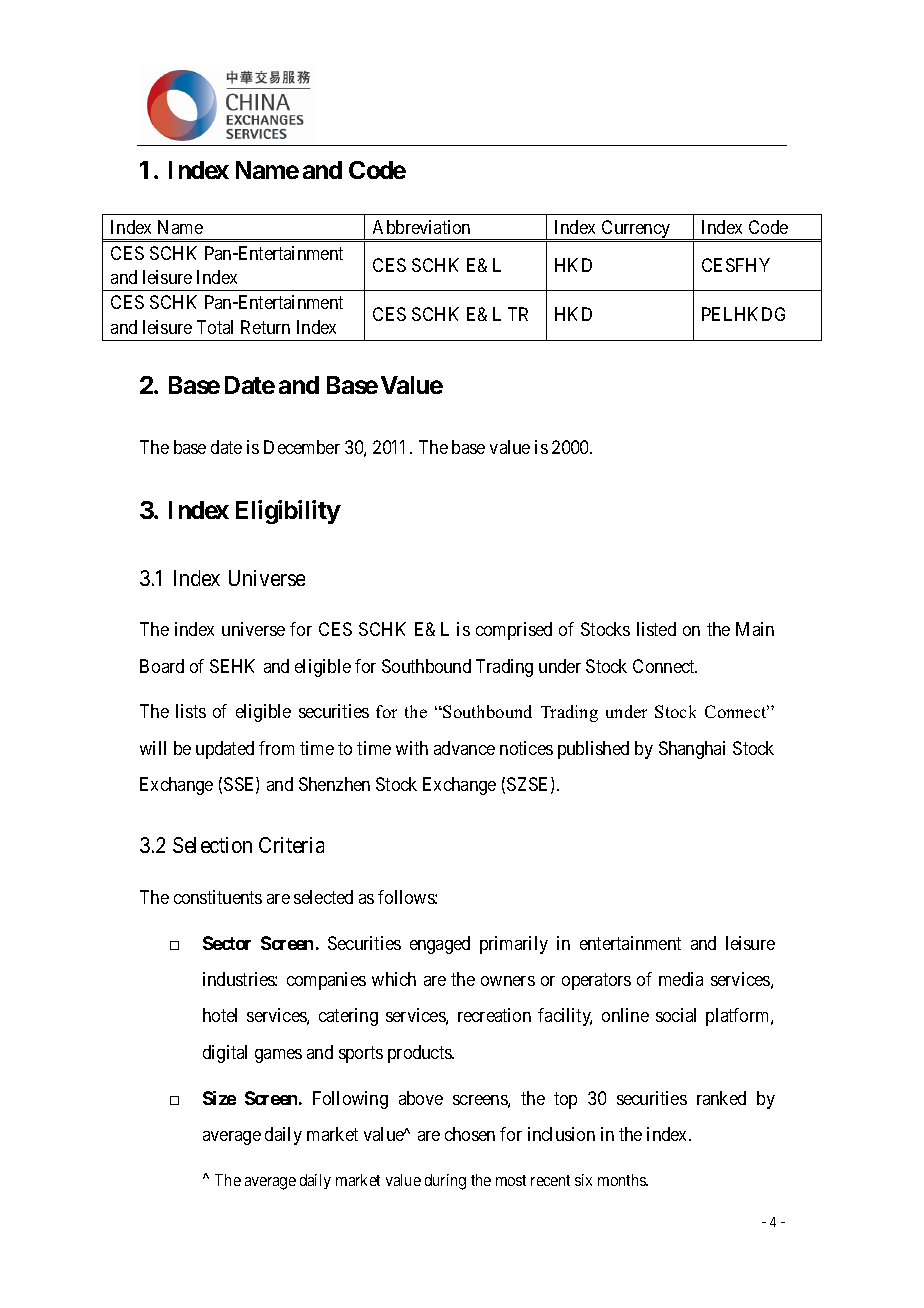 The width and height of the image is (924, 1308). Describe the element at coordinates (470, 1134) in the image. I see `chosen` at that location.
